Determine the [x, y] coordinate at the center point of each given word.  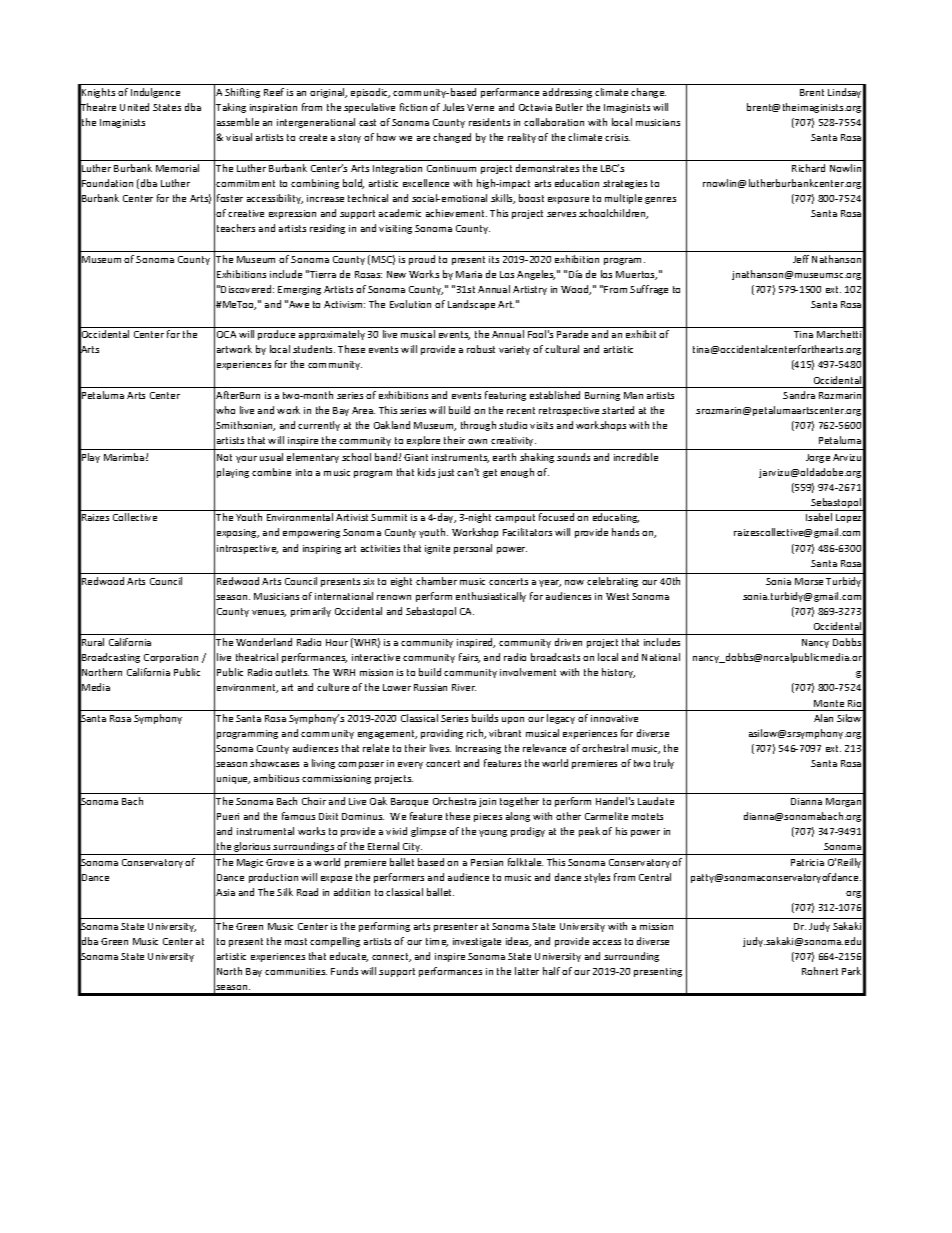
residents [489, 122]
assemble [238, 122]
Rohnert [820, 971]
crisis [617, 137]
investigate [477, 942]
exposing [238, 533]
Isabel [819, 517]
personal [473, 549]
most [296, 941]
